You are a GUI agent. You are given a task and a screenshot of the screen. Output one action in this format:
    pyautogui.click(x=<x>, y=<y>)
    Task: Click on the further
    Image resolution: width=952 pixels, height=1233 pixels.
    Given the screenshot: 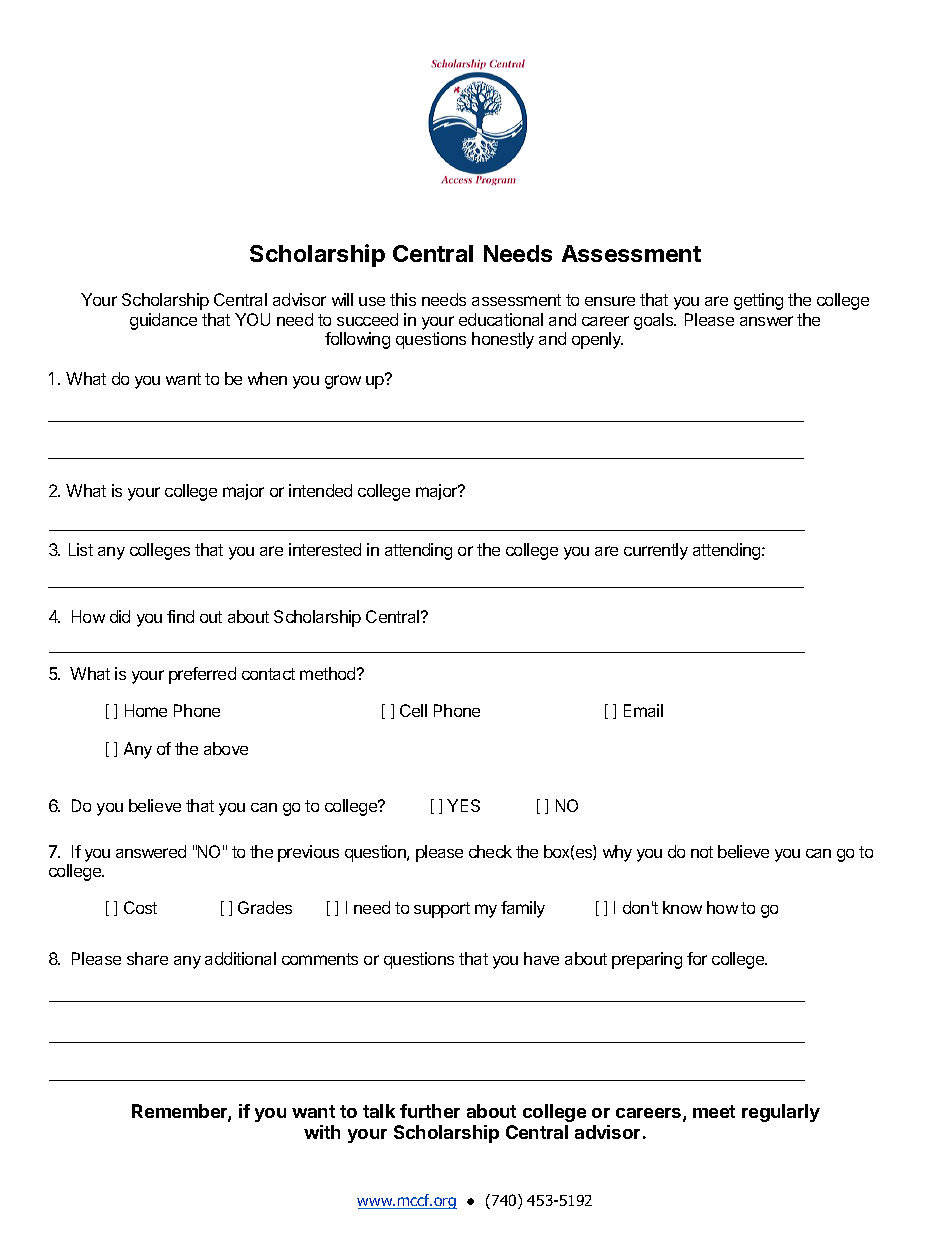 What is the action you would take?
    pyautogui.click(x=430, y=1111)
